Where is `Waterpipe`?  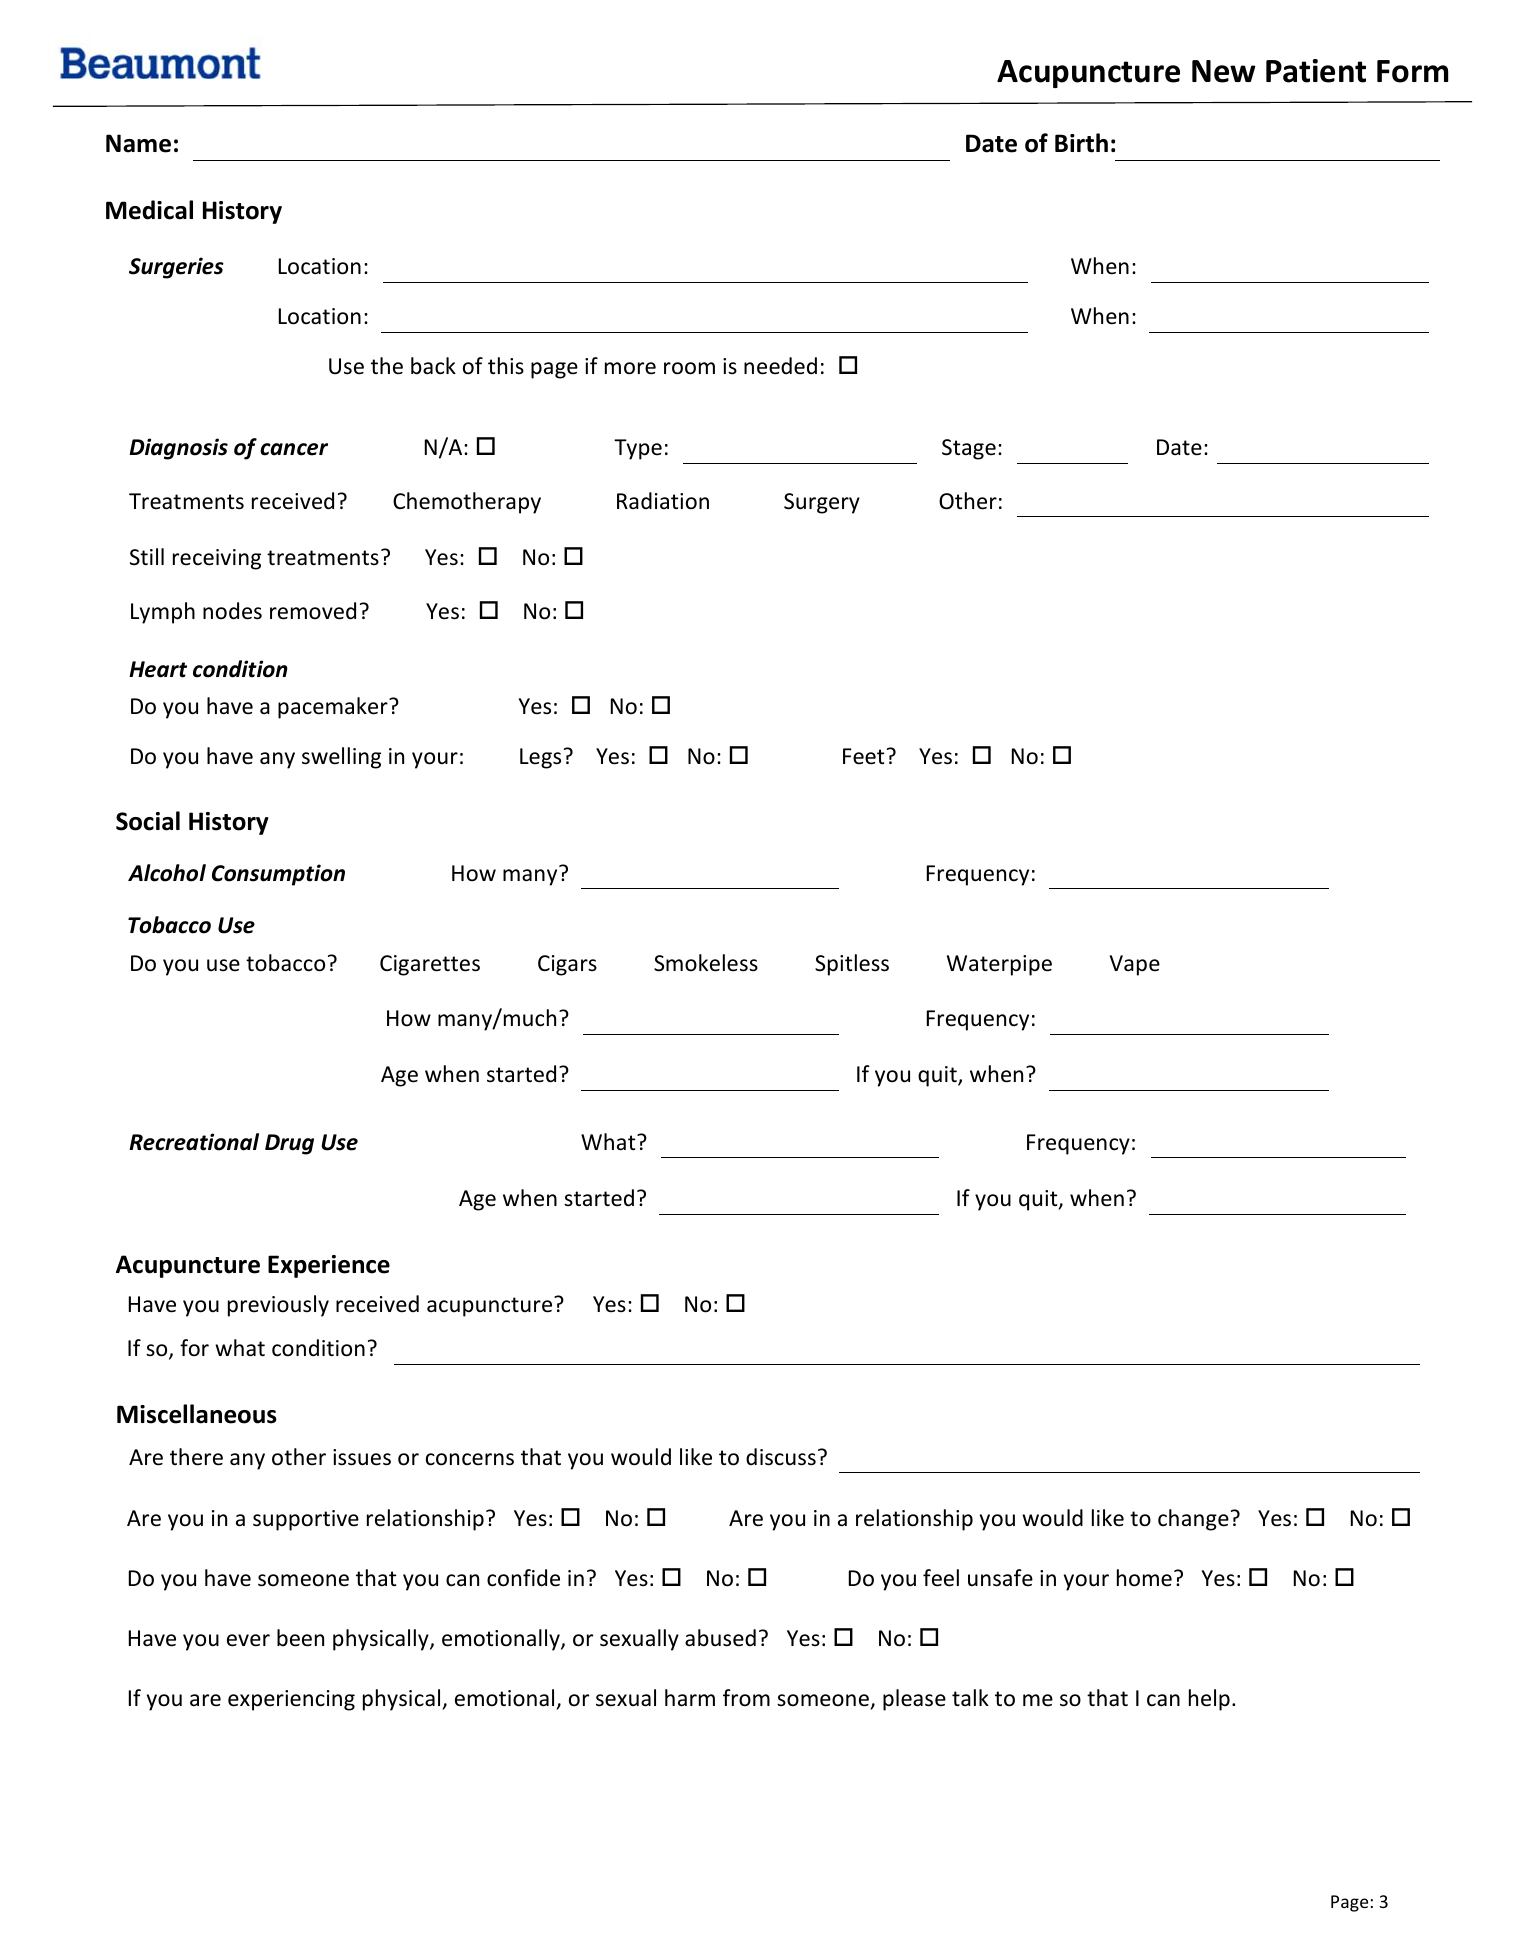 Waterpipe is located at coordinates (999, 965).
